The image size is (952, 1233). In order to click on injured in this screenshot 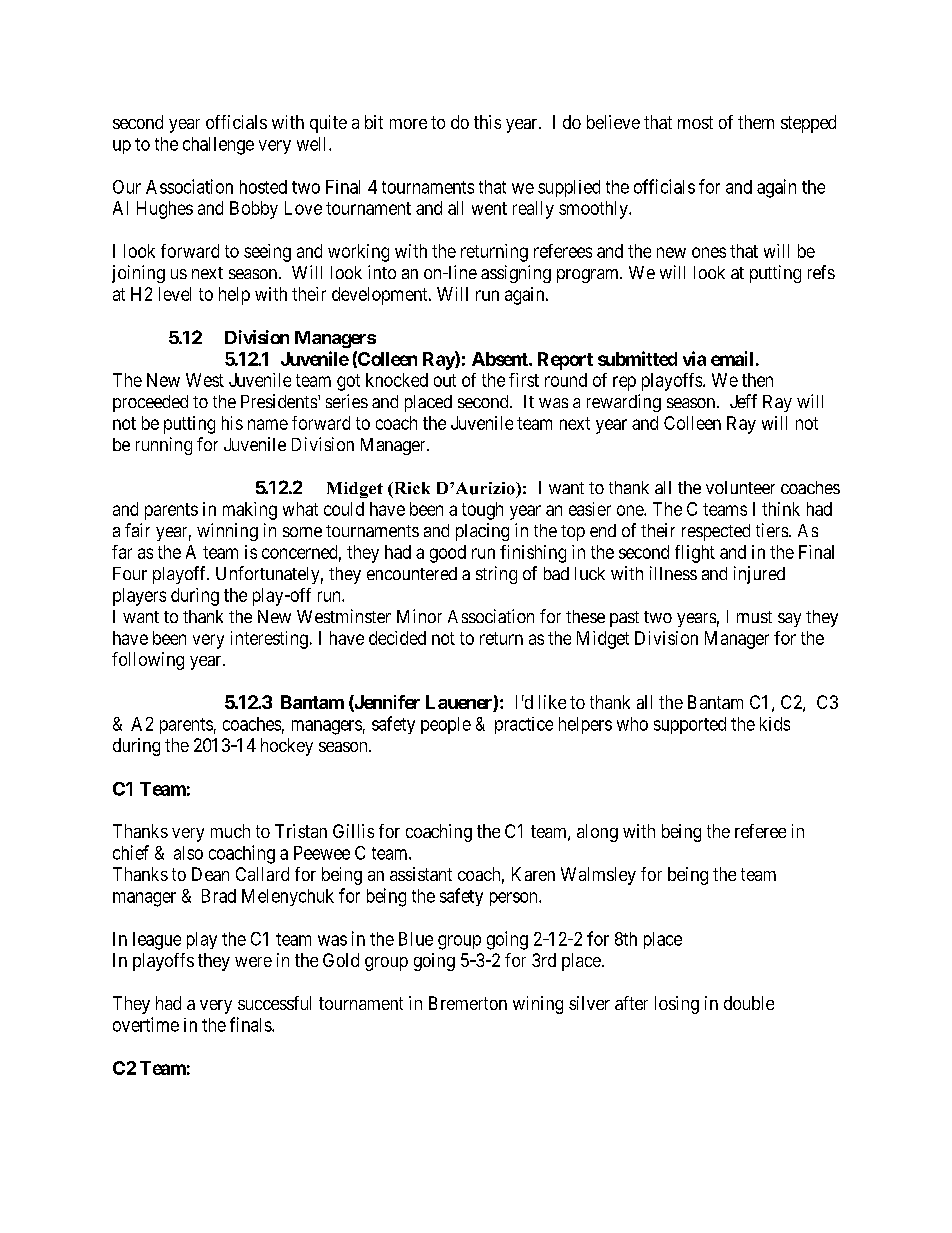, I will do `click(759, 575)`.
